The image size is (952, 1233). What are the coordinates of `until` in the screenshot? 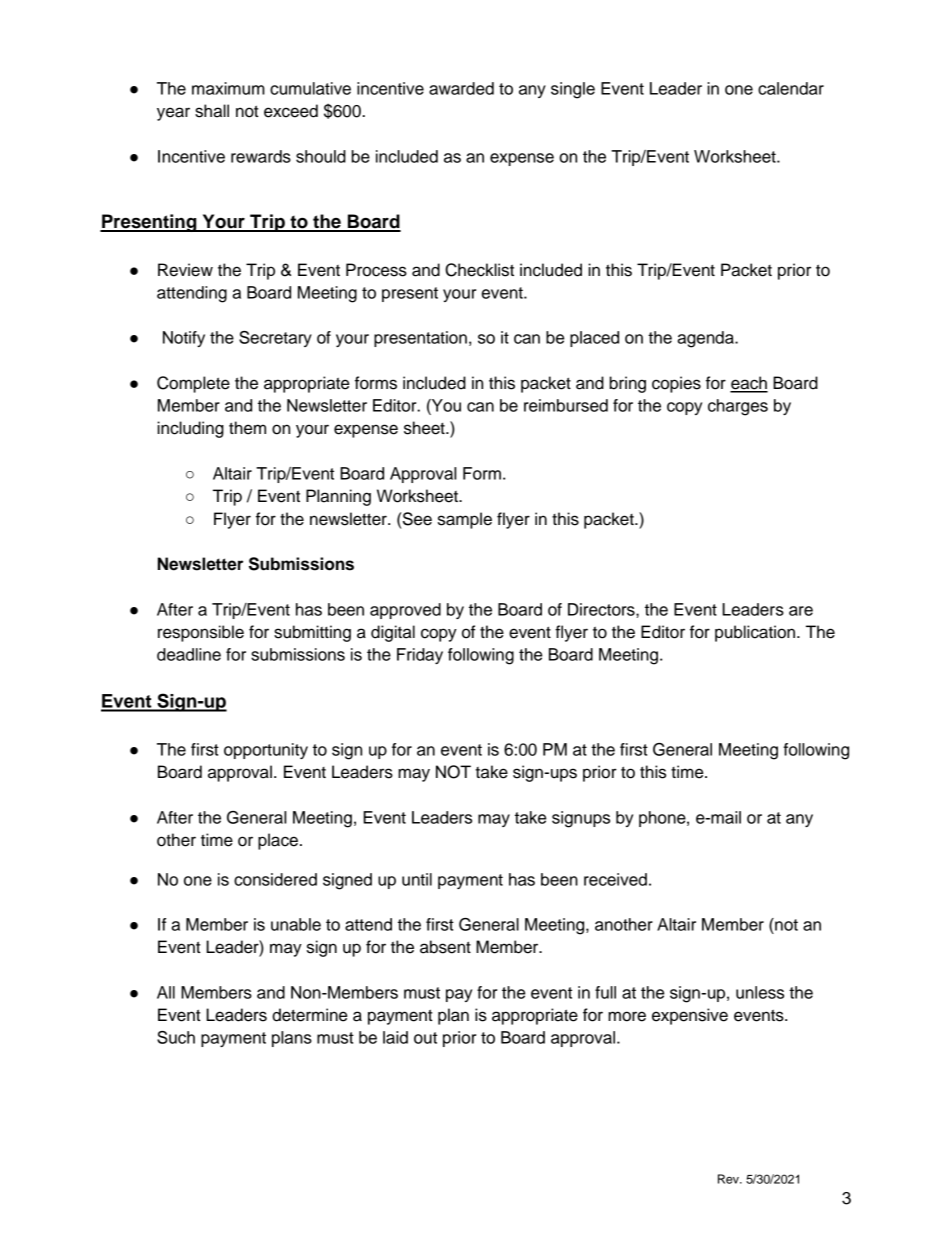 It's located at (417, 879).
